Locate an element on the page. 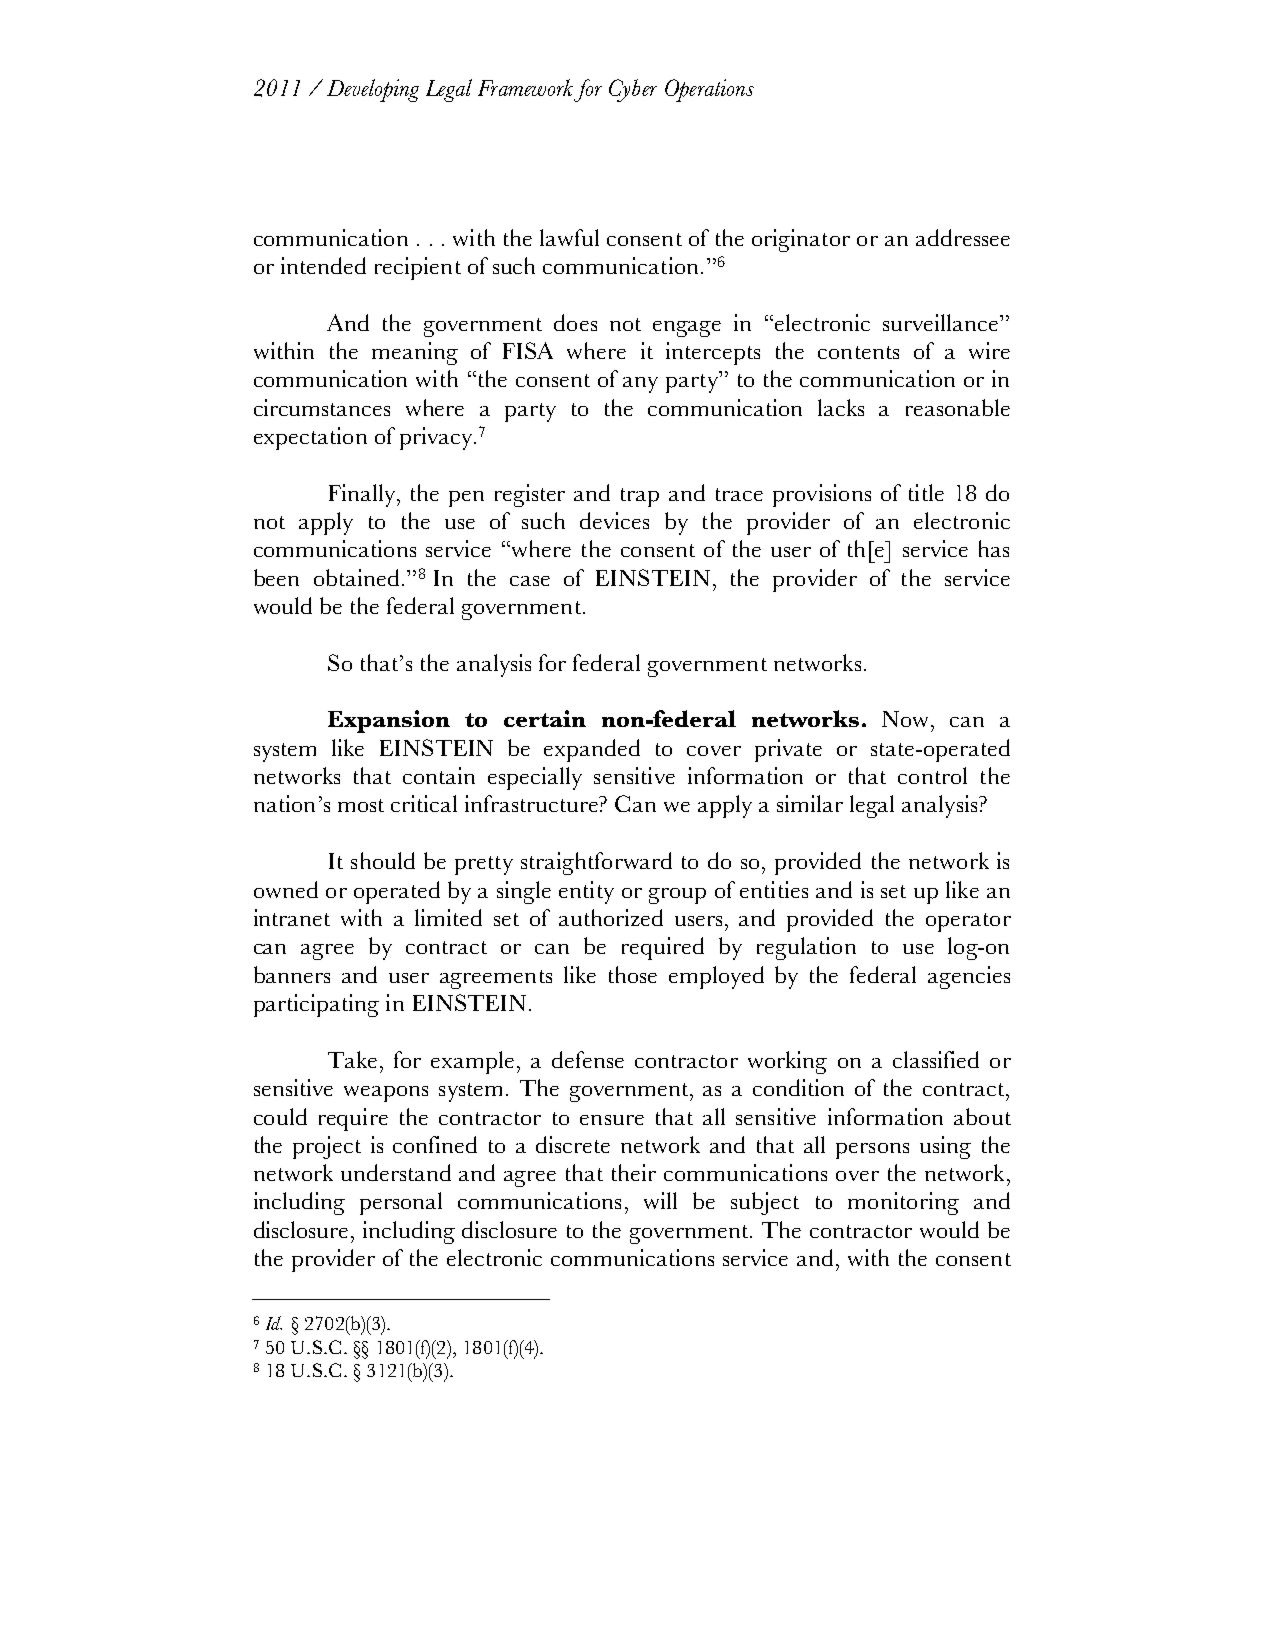  Developing is located at coordinates (373, 90).
